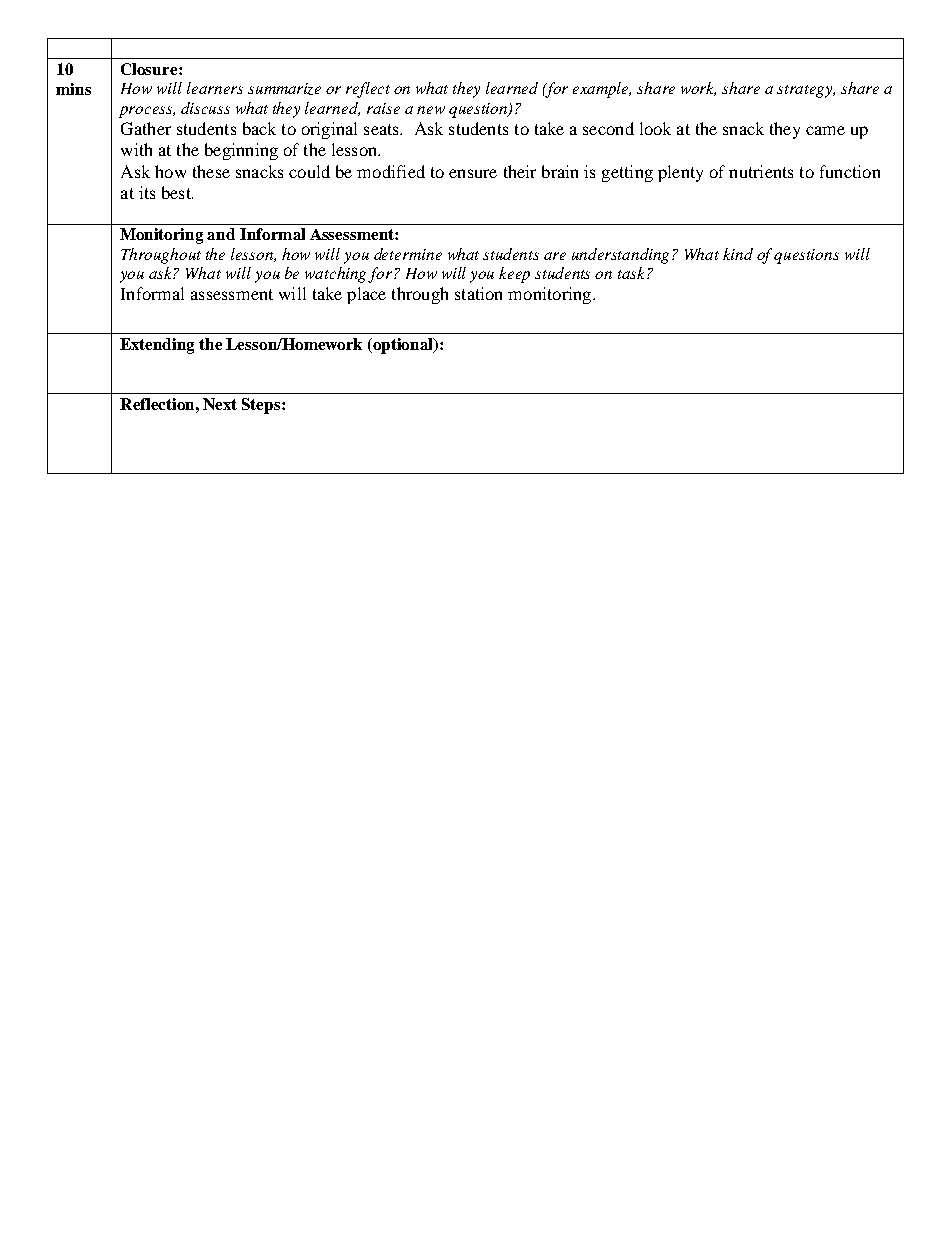 The width and height of the document is (952, 1233). I want to click on task, so click(633, 273).
